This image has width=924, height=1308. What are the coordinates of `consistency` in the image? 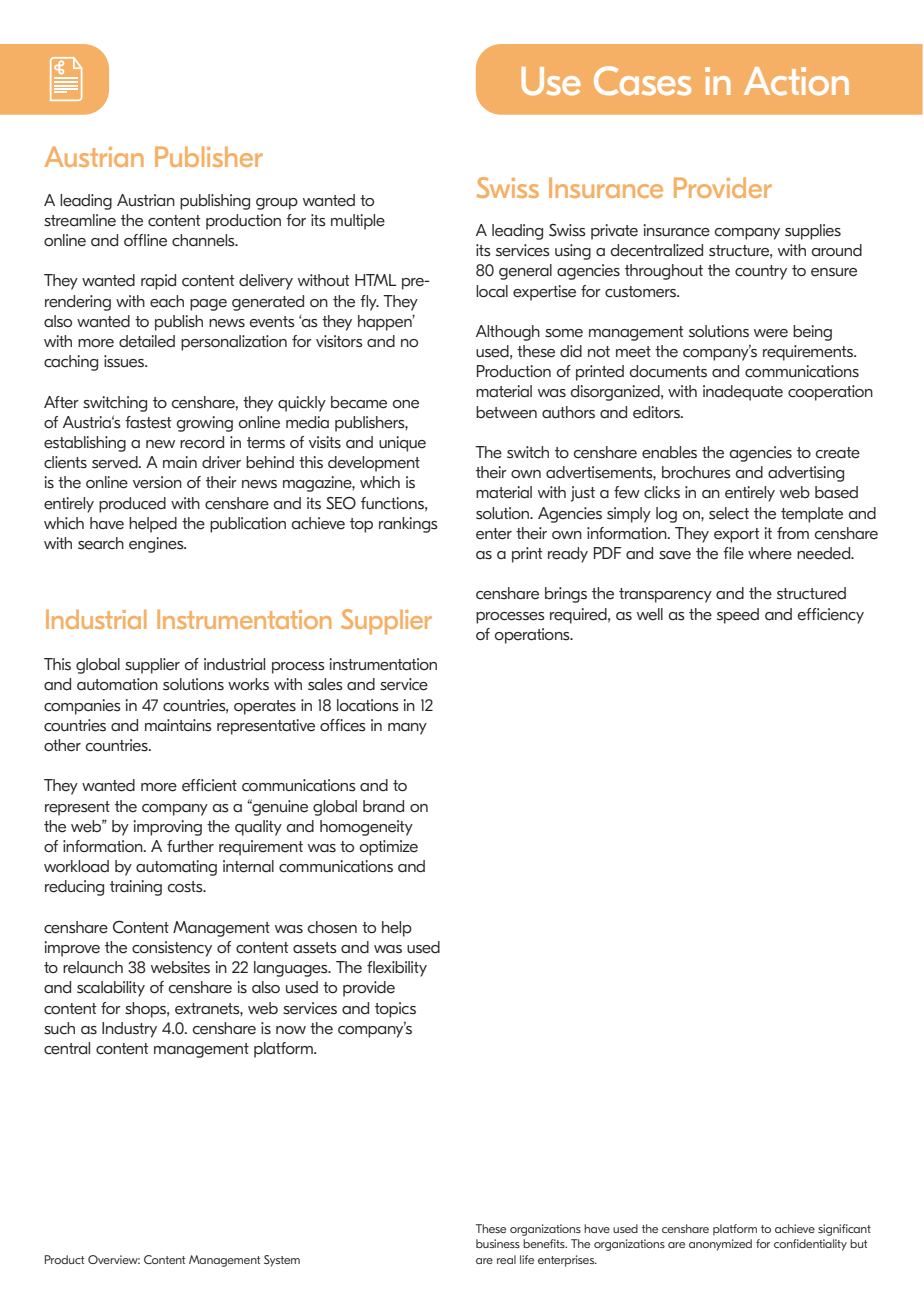 It's located at (172, 949).
